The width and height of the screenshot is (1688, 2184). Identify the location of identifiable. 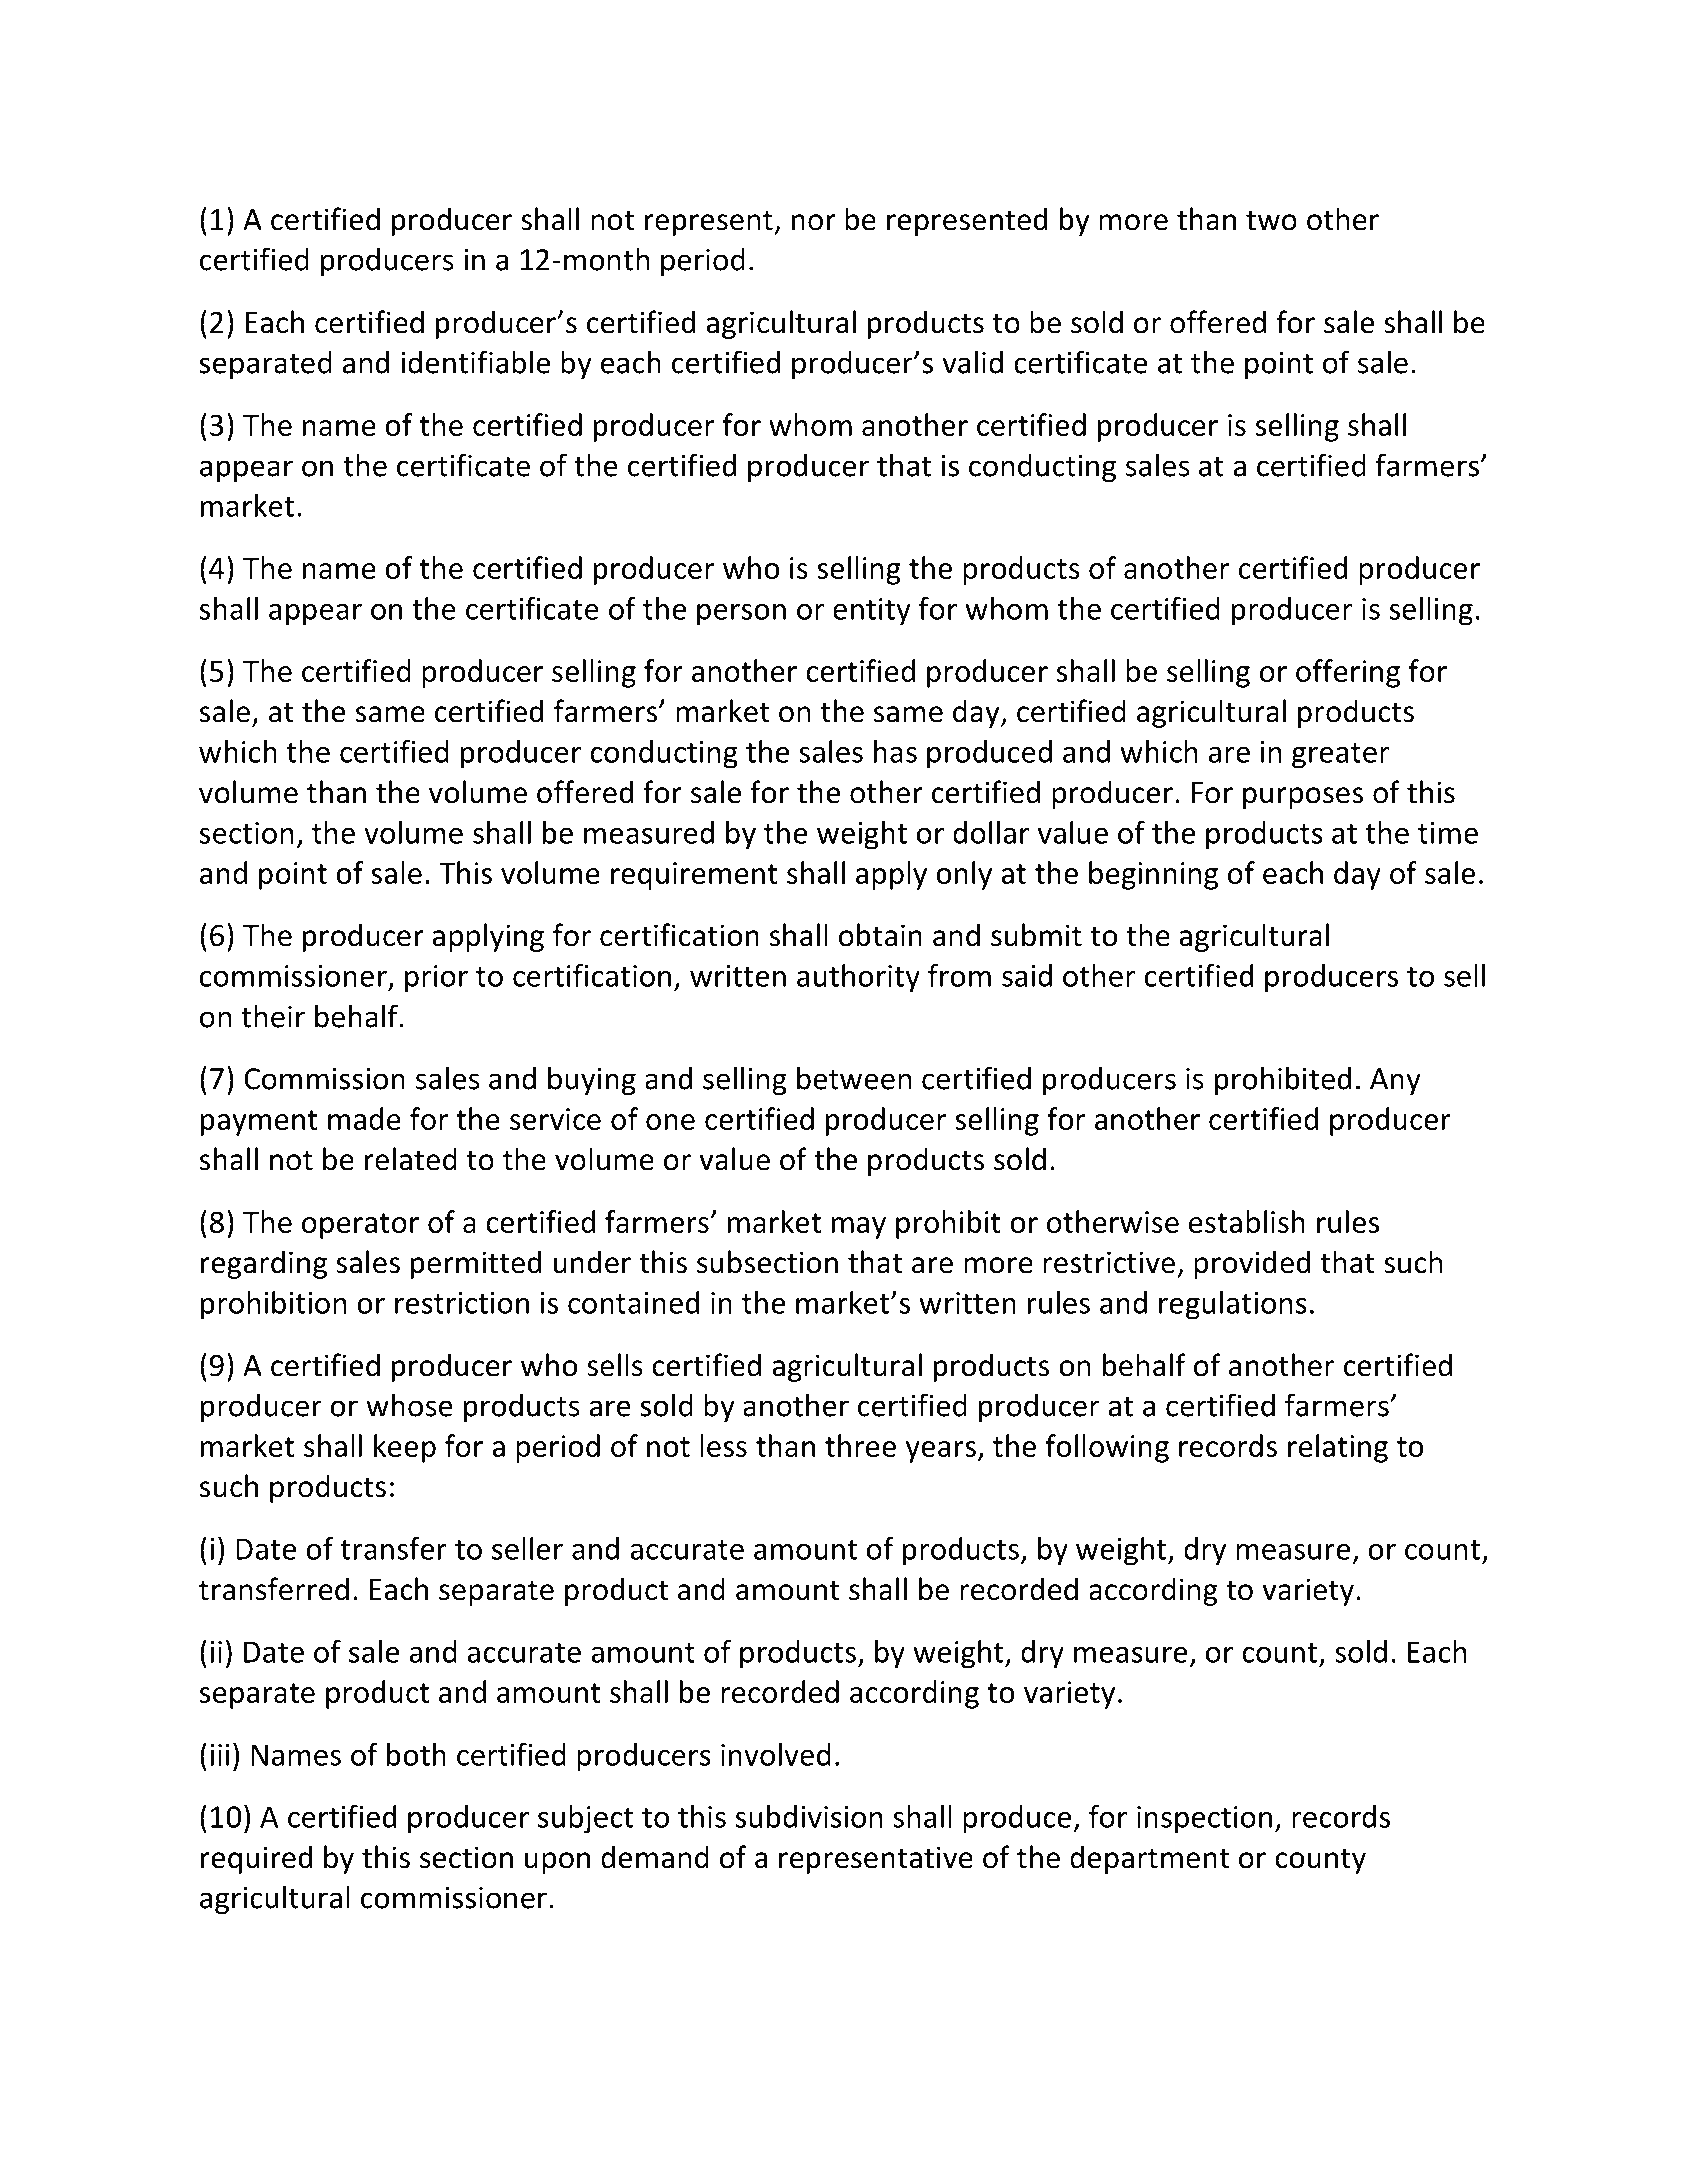
(475, 362).
